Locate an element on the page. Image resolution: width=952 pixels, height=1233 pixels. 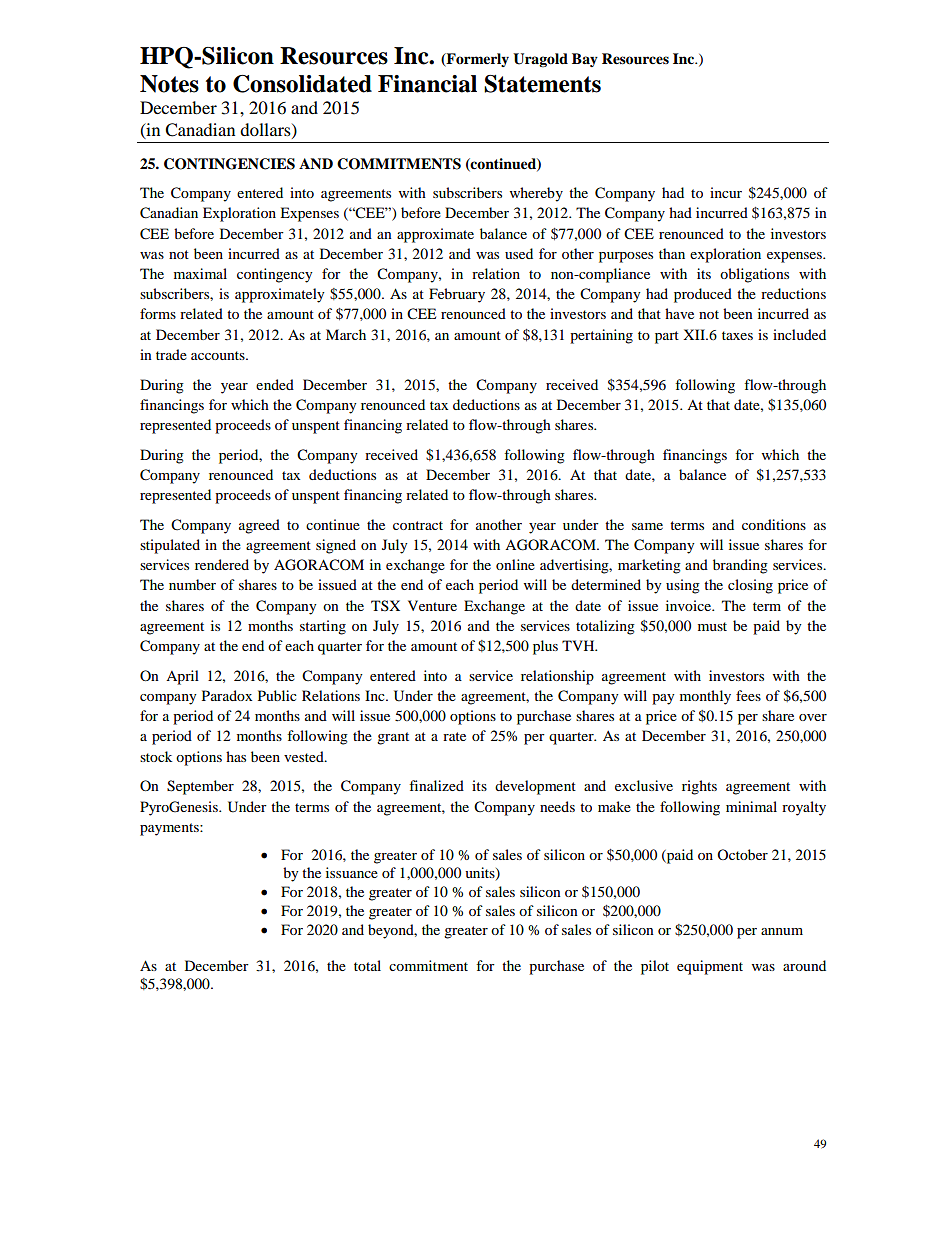
maximal is located at coordinates (200, 273).
